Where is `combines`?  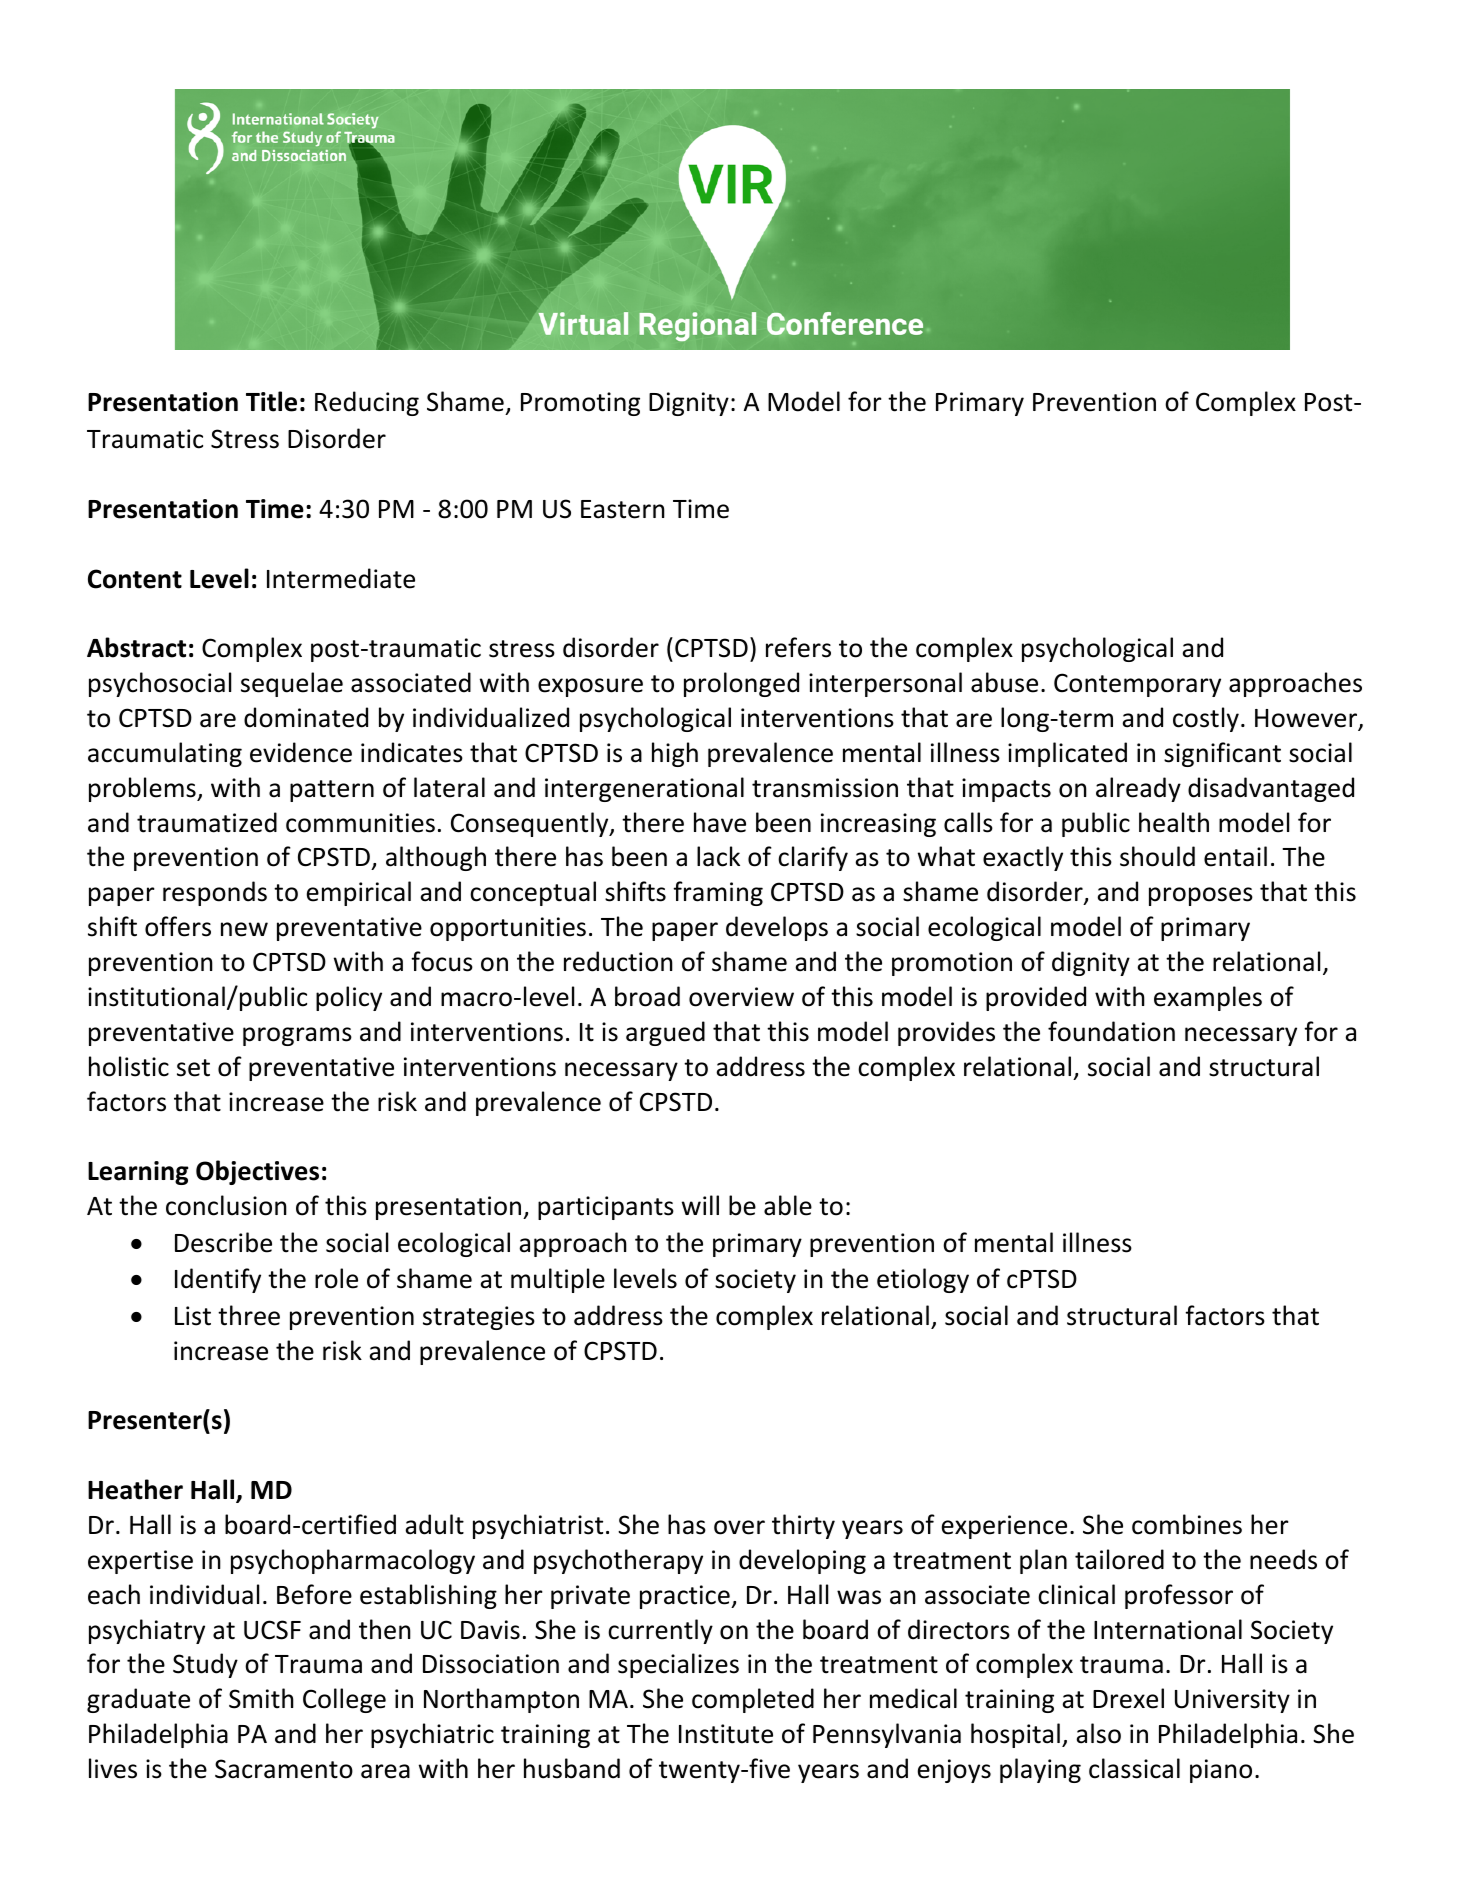
combines is located at coordinates (1187, 1524).
